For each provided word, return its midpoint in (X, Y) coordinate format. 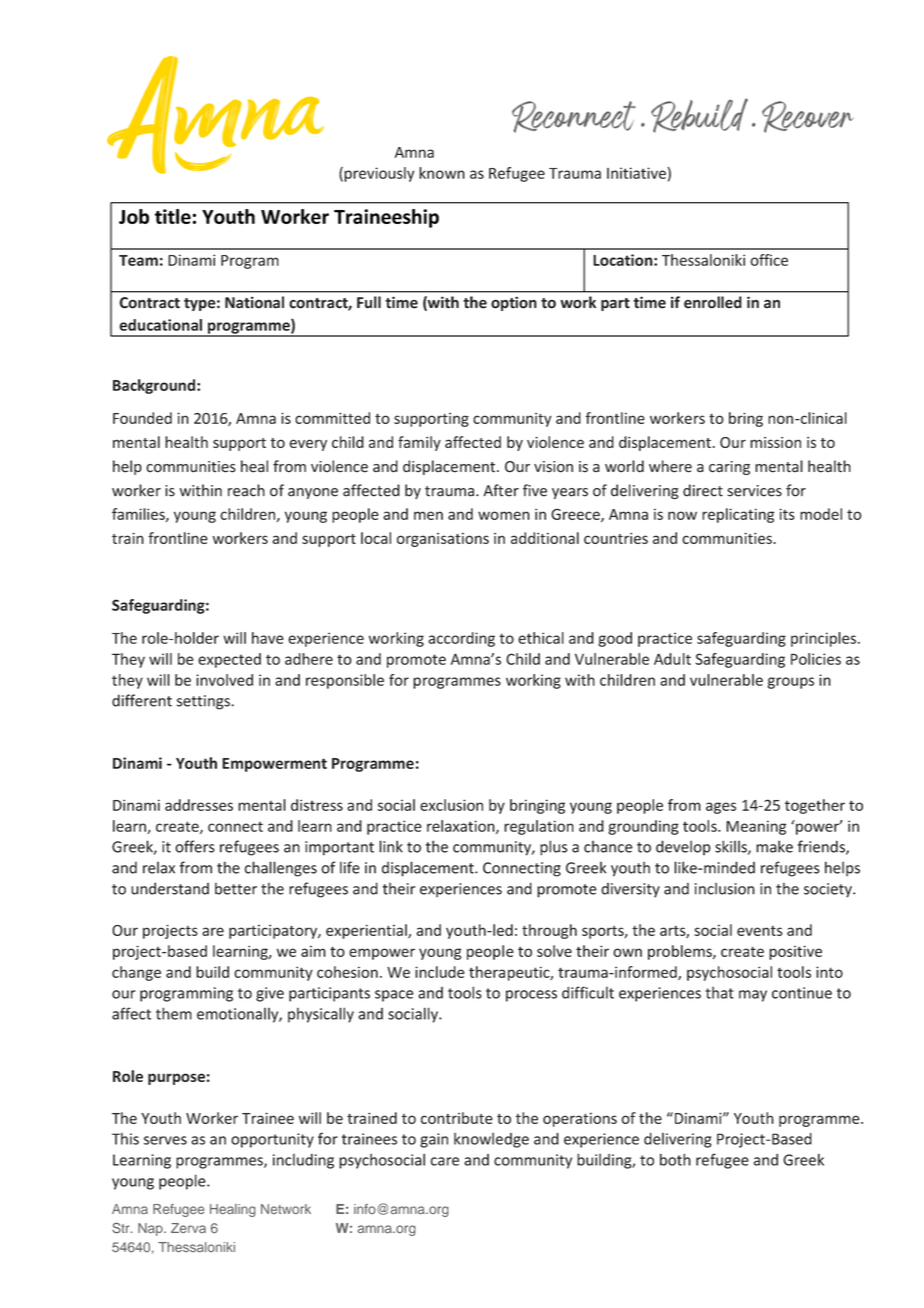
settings (204, 702)
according (461, 639)
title (173, 216)
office (769, 260)
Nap (151, 1229)
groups (791, 683)
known (442, 173)
